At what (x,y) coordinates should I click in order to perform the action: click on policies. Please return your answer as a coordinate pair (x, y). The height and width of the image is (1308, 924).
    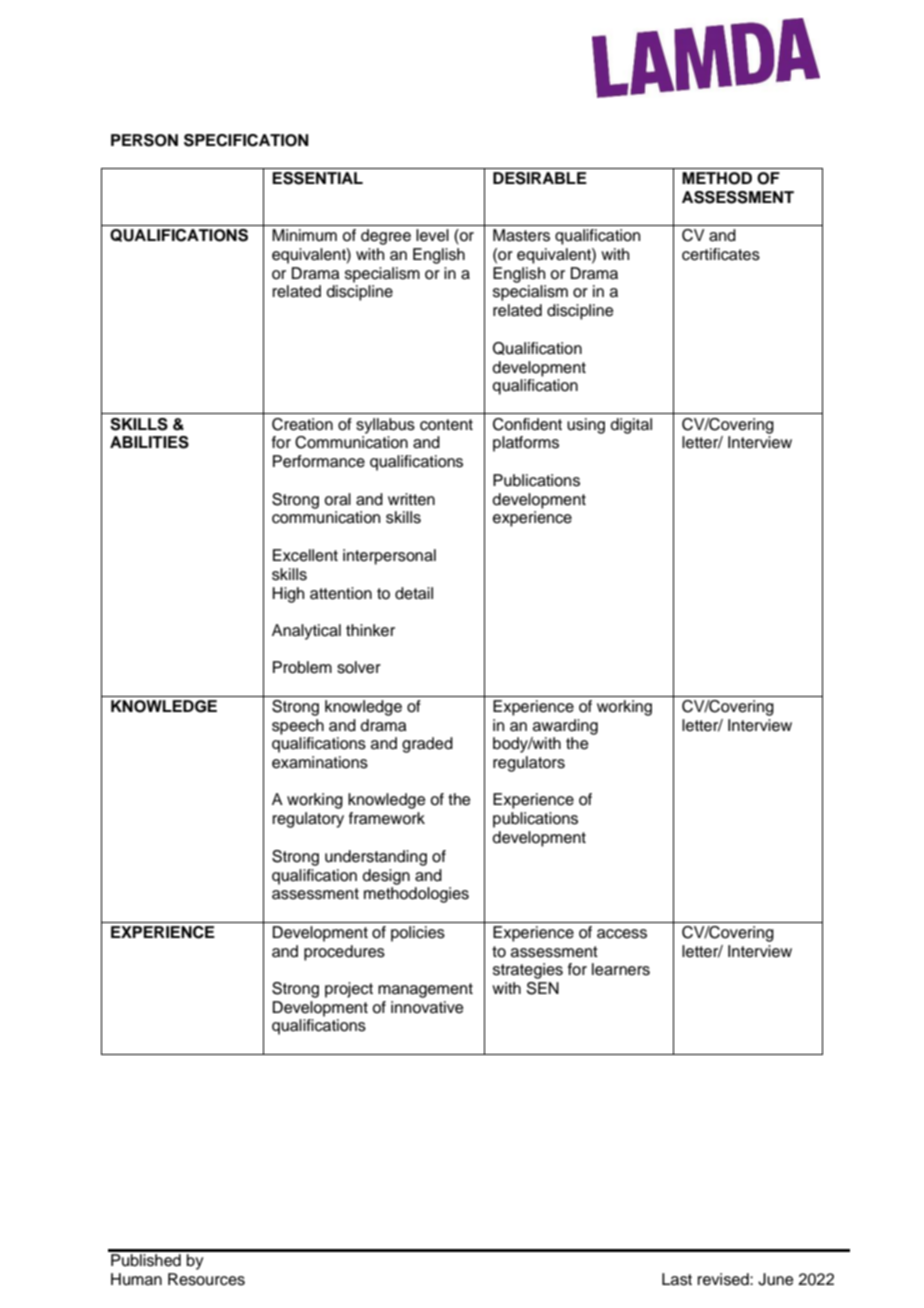
    Looking at the image, I should click on (418, 934).
